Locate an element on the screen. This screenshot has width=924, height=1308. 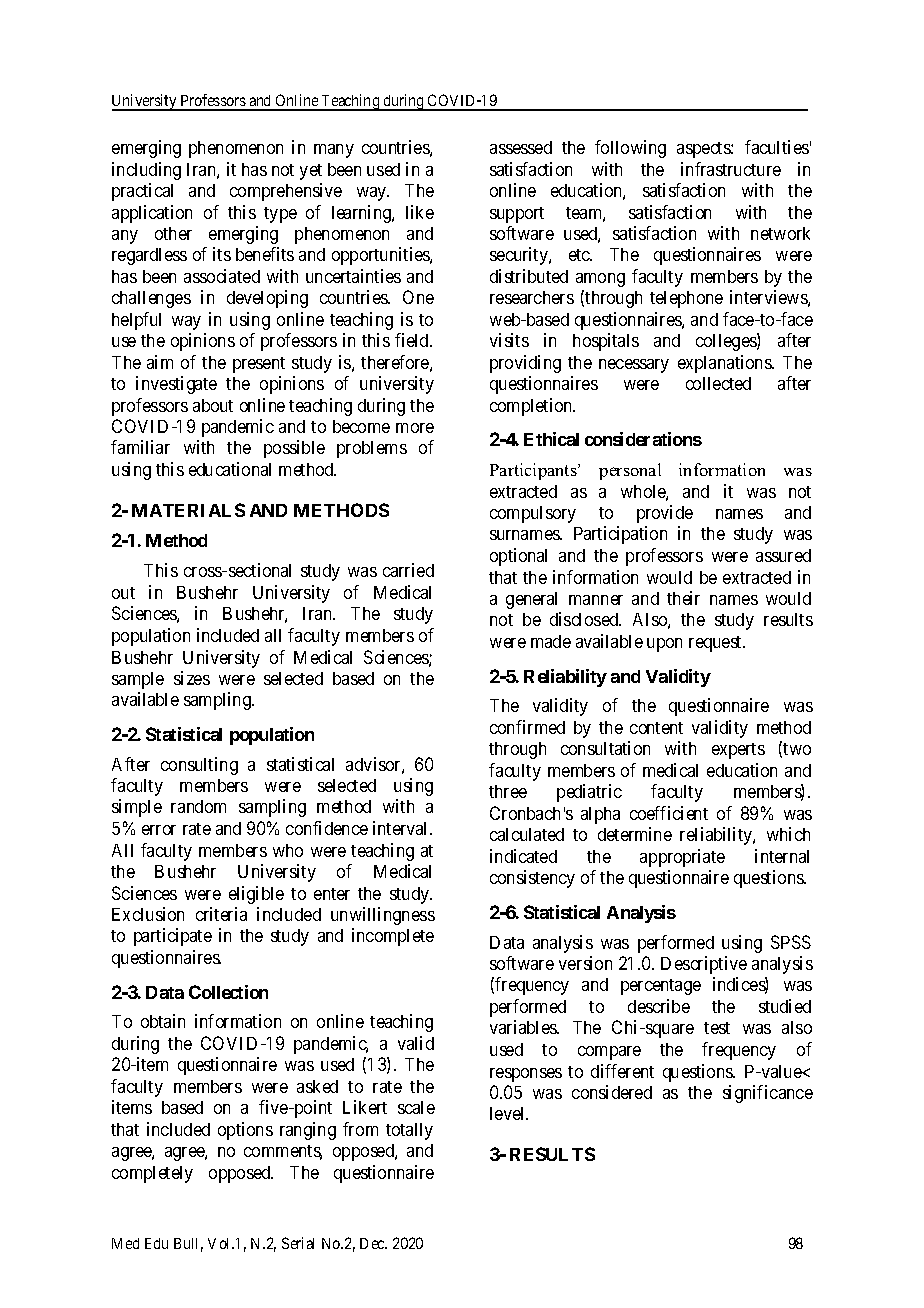
appropriate is located at coordinates (682, 858).
